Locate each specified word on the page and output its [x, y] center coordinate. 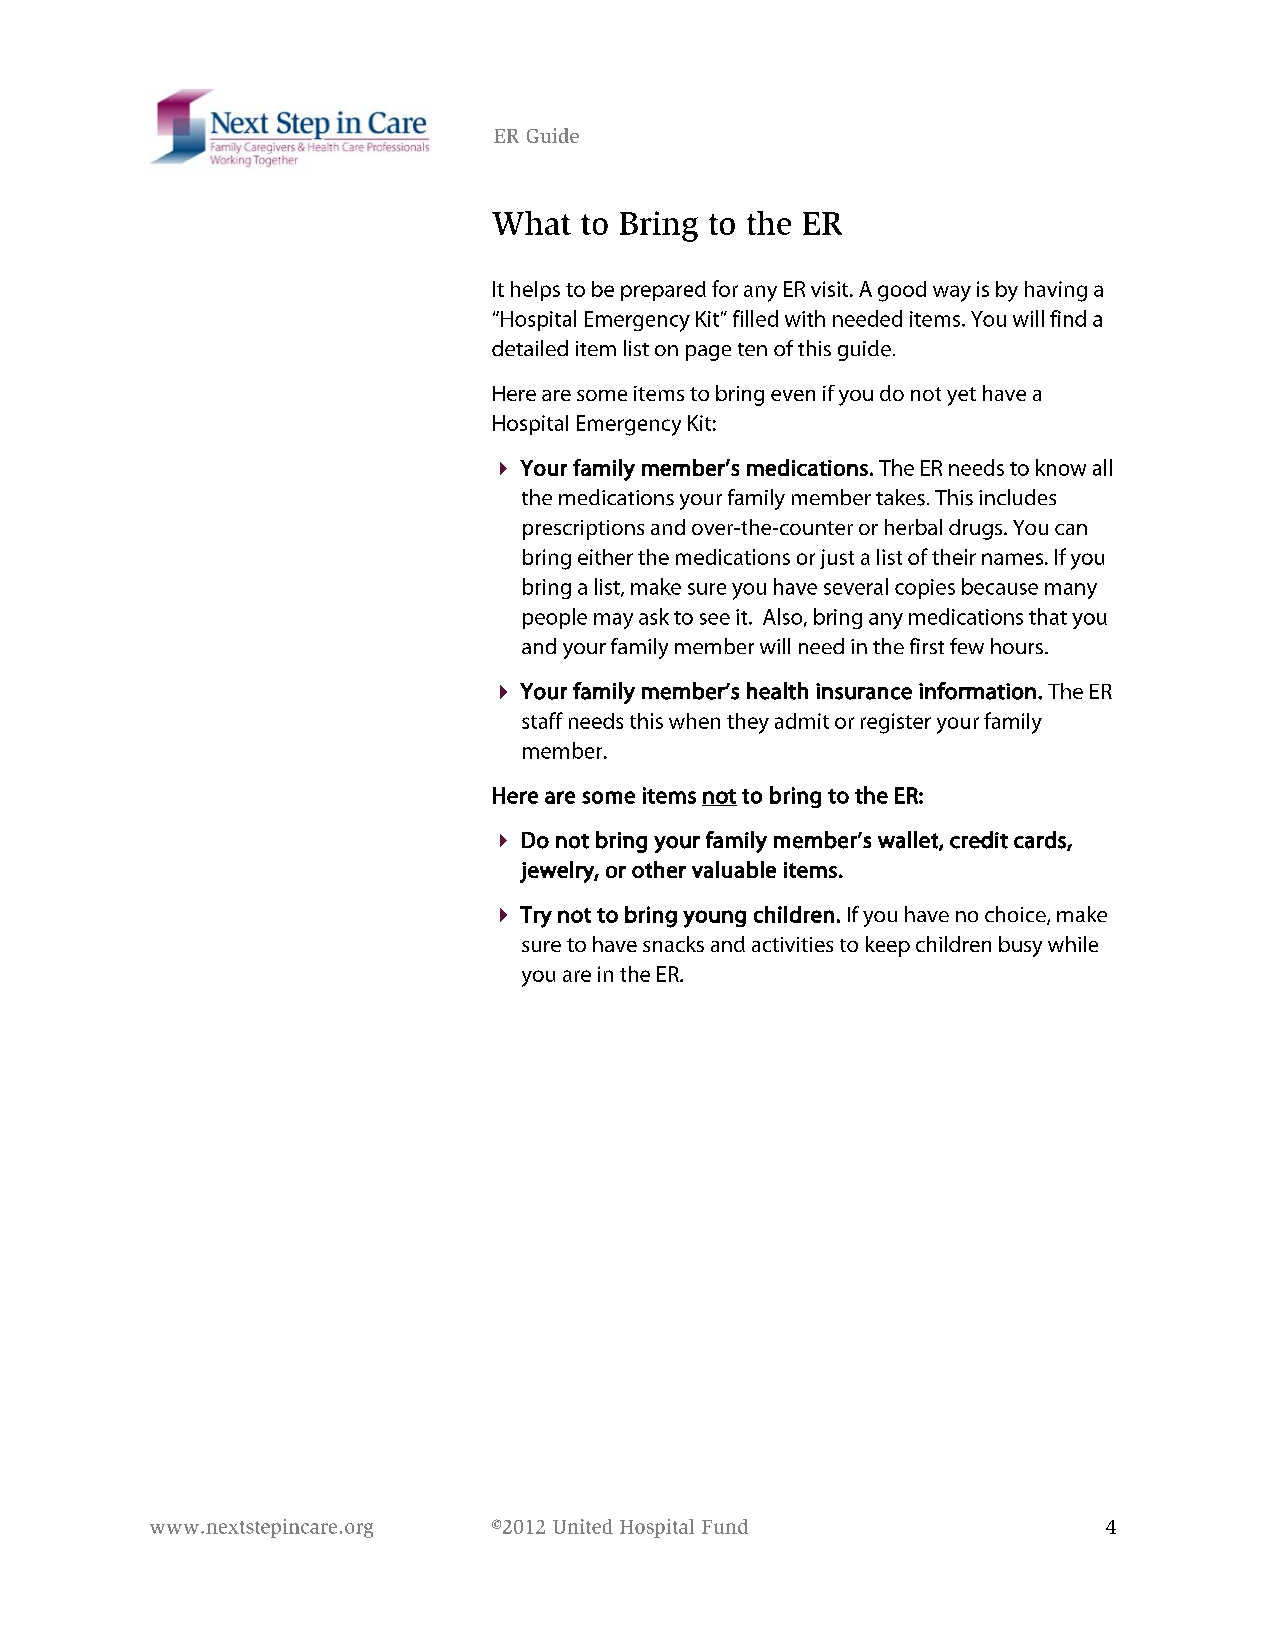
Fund [725, 1526]
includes [1017, 497]
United [583, 1526]
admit [802, 721]
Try [536, 917]
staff [542, 720]
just [837, 559]
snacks [673, 944]
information [977, 691]
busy [1020, 946]
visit [831, 289]
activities [792, 944]
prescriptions [583, 530]
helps [535, 291]
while [1073, 944]
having [1056, 291]
